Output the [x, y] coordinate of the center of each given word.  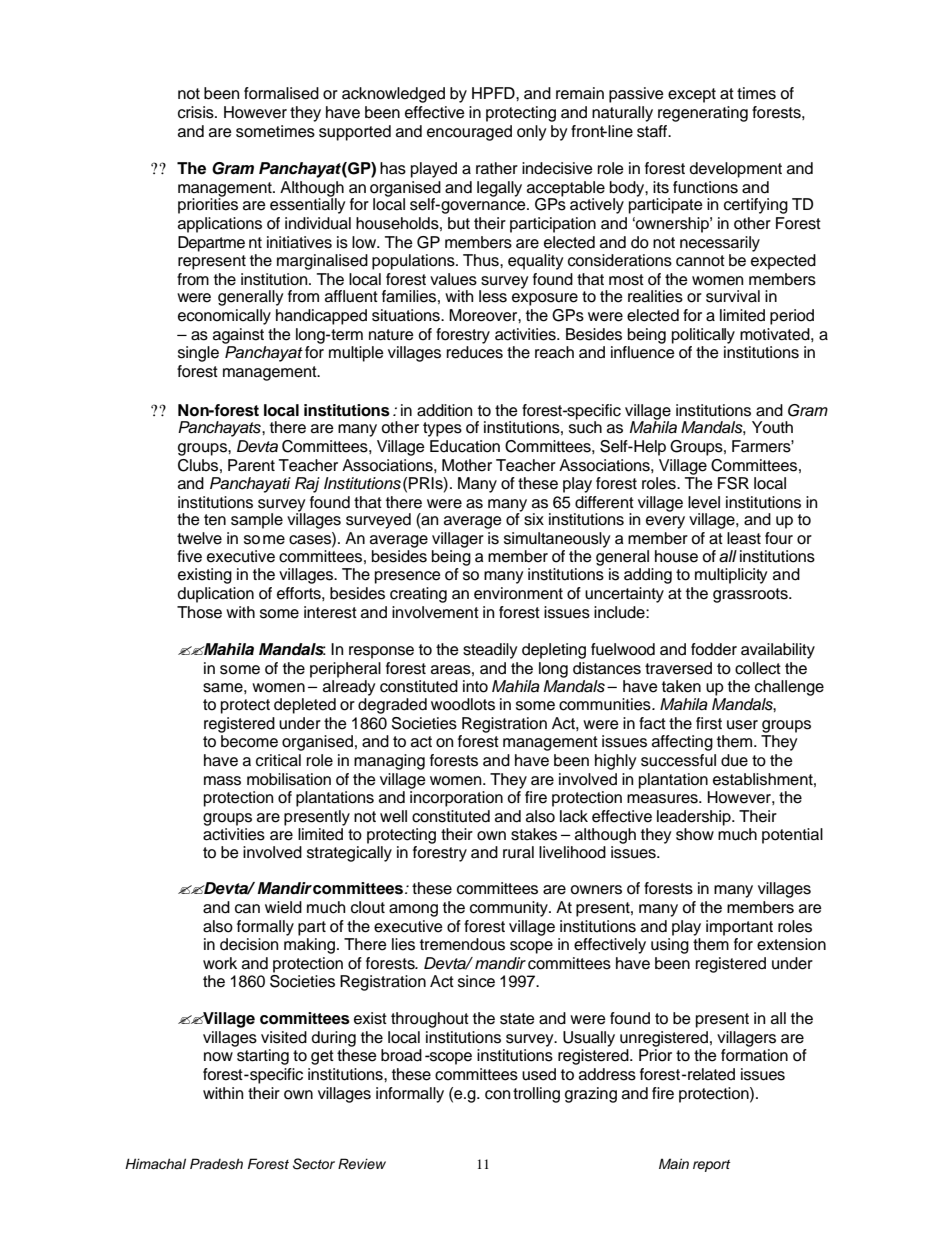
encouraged [469, 133]
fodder [714, 649]
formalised [281, 93]
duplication [216, 595]
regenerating [703, 114]
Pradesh [216, 1164]
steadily [490, 651]
